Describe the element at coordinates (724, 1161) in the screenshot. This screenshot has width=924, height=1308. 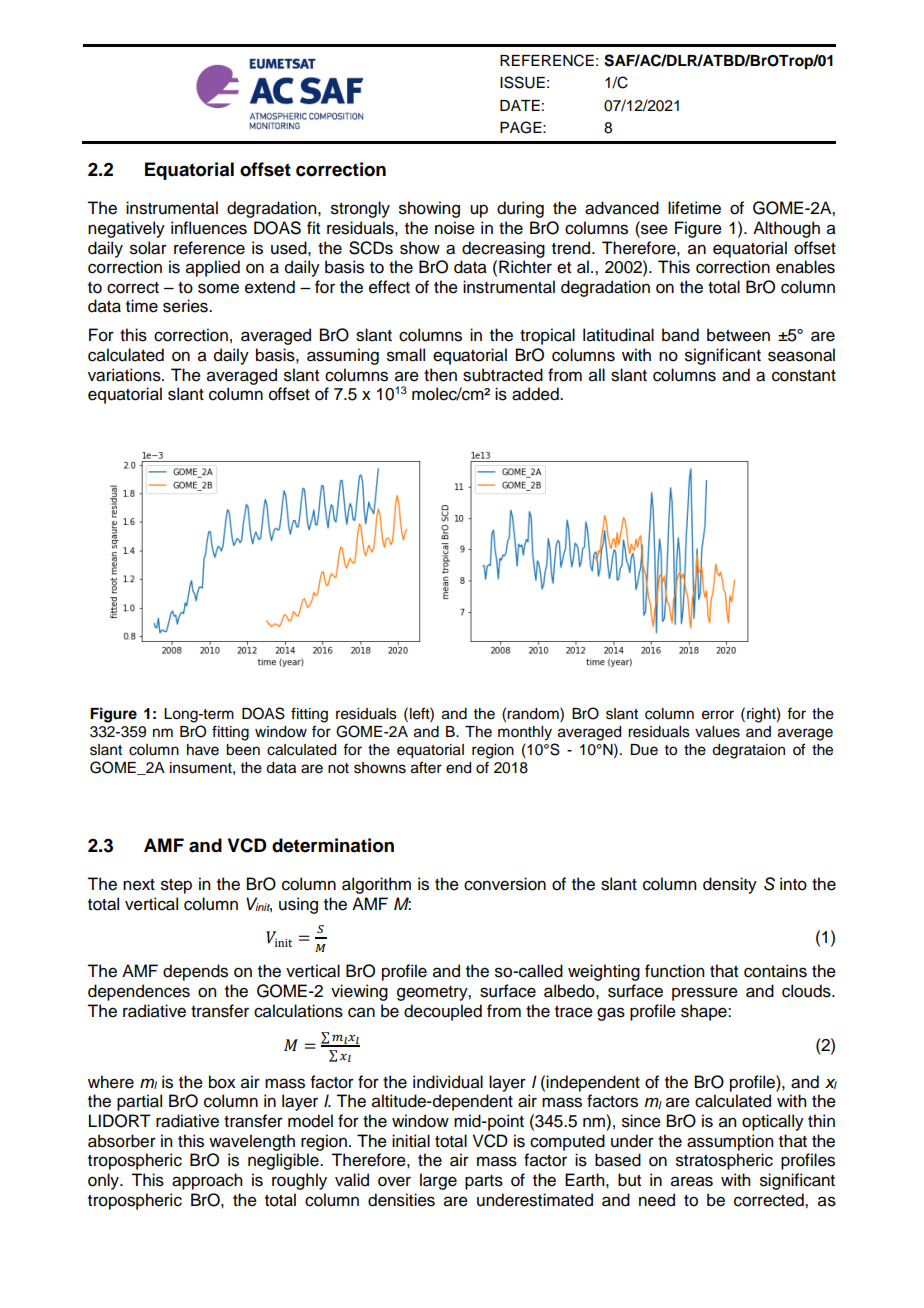
I see `stratospheric` at that location.
